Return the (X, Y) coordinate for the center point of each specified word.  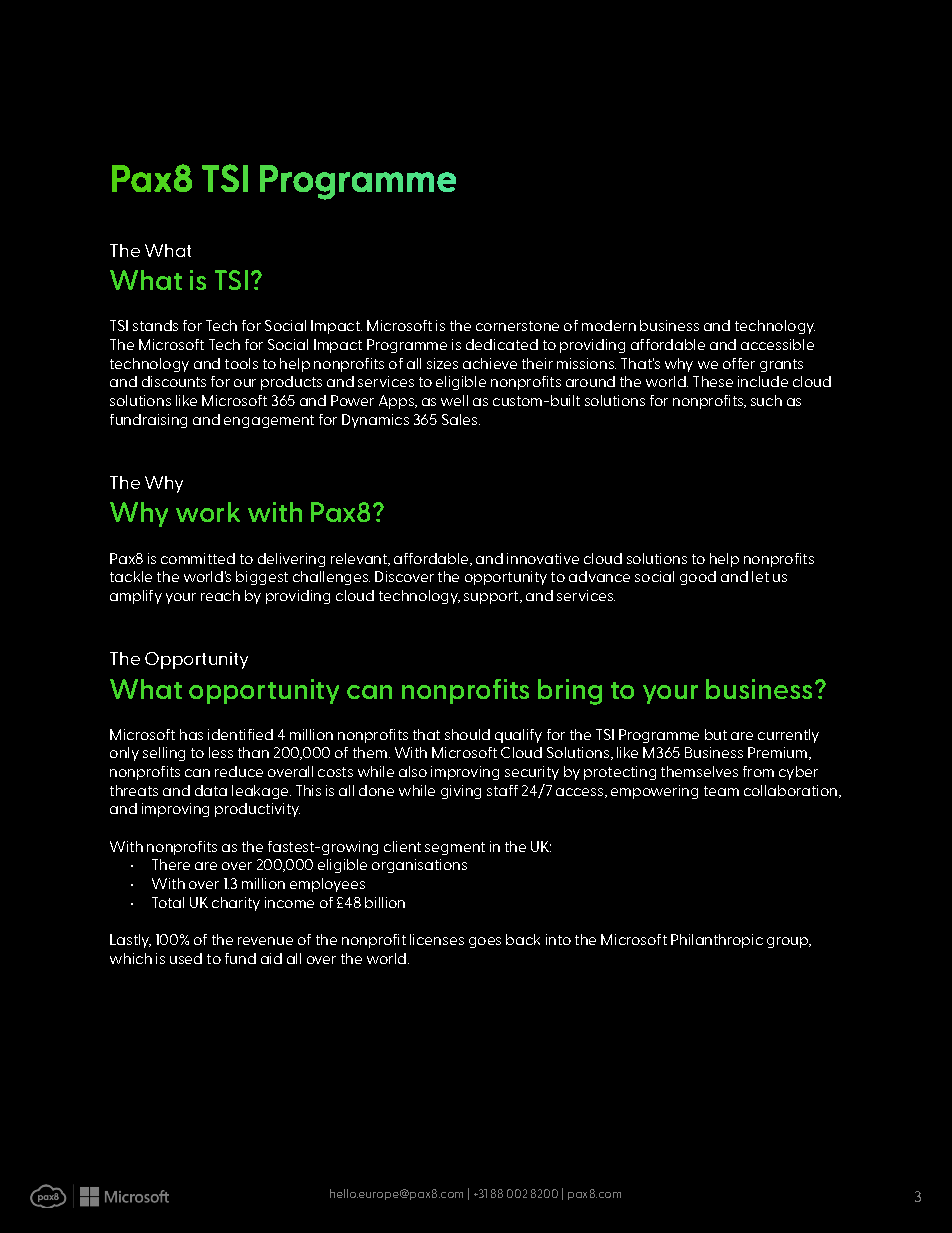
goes (485, 942)
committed (198, 558)
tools (241, 363)
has (191, 734)
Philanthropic (717, 941)
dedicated (502, 344)
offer (739, 363)
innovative (543, 558)
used (186, 958)
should (467, 734)
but (716, 734)
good (698, 578)
